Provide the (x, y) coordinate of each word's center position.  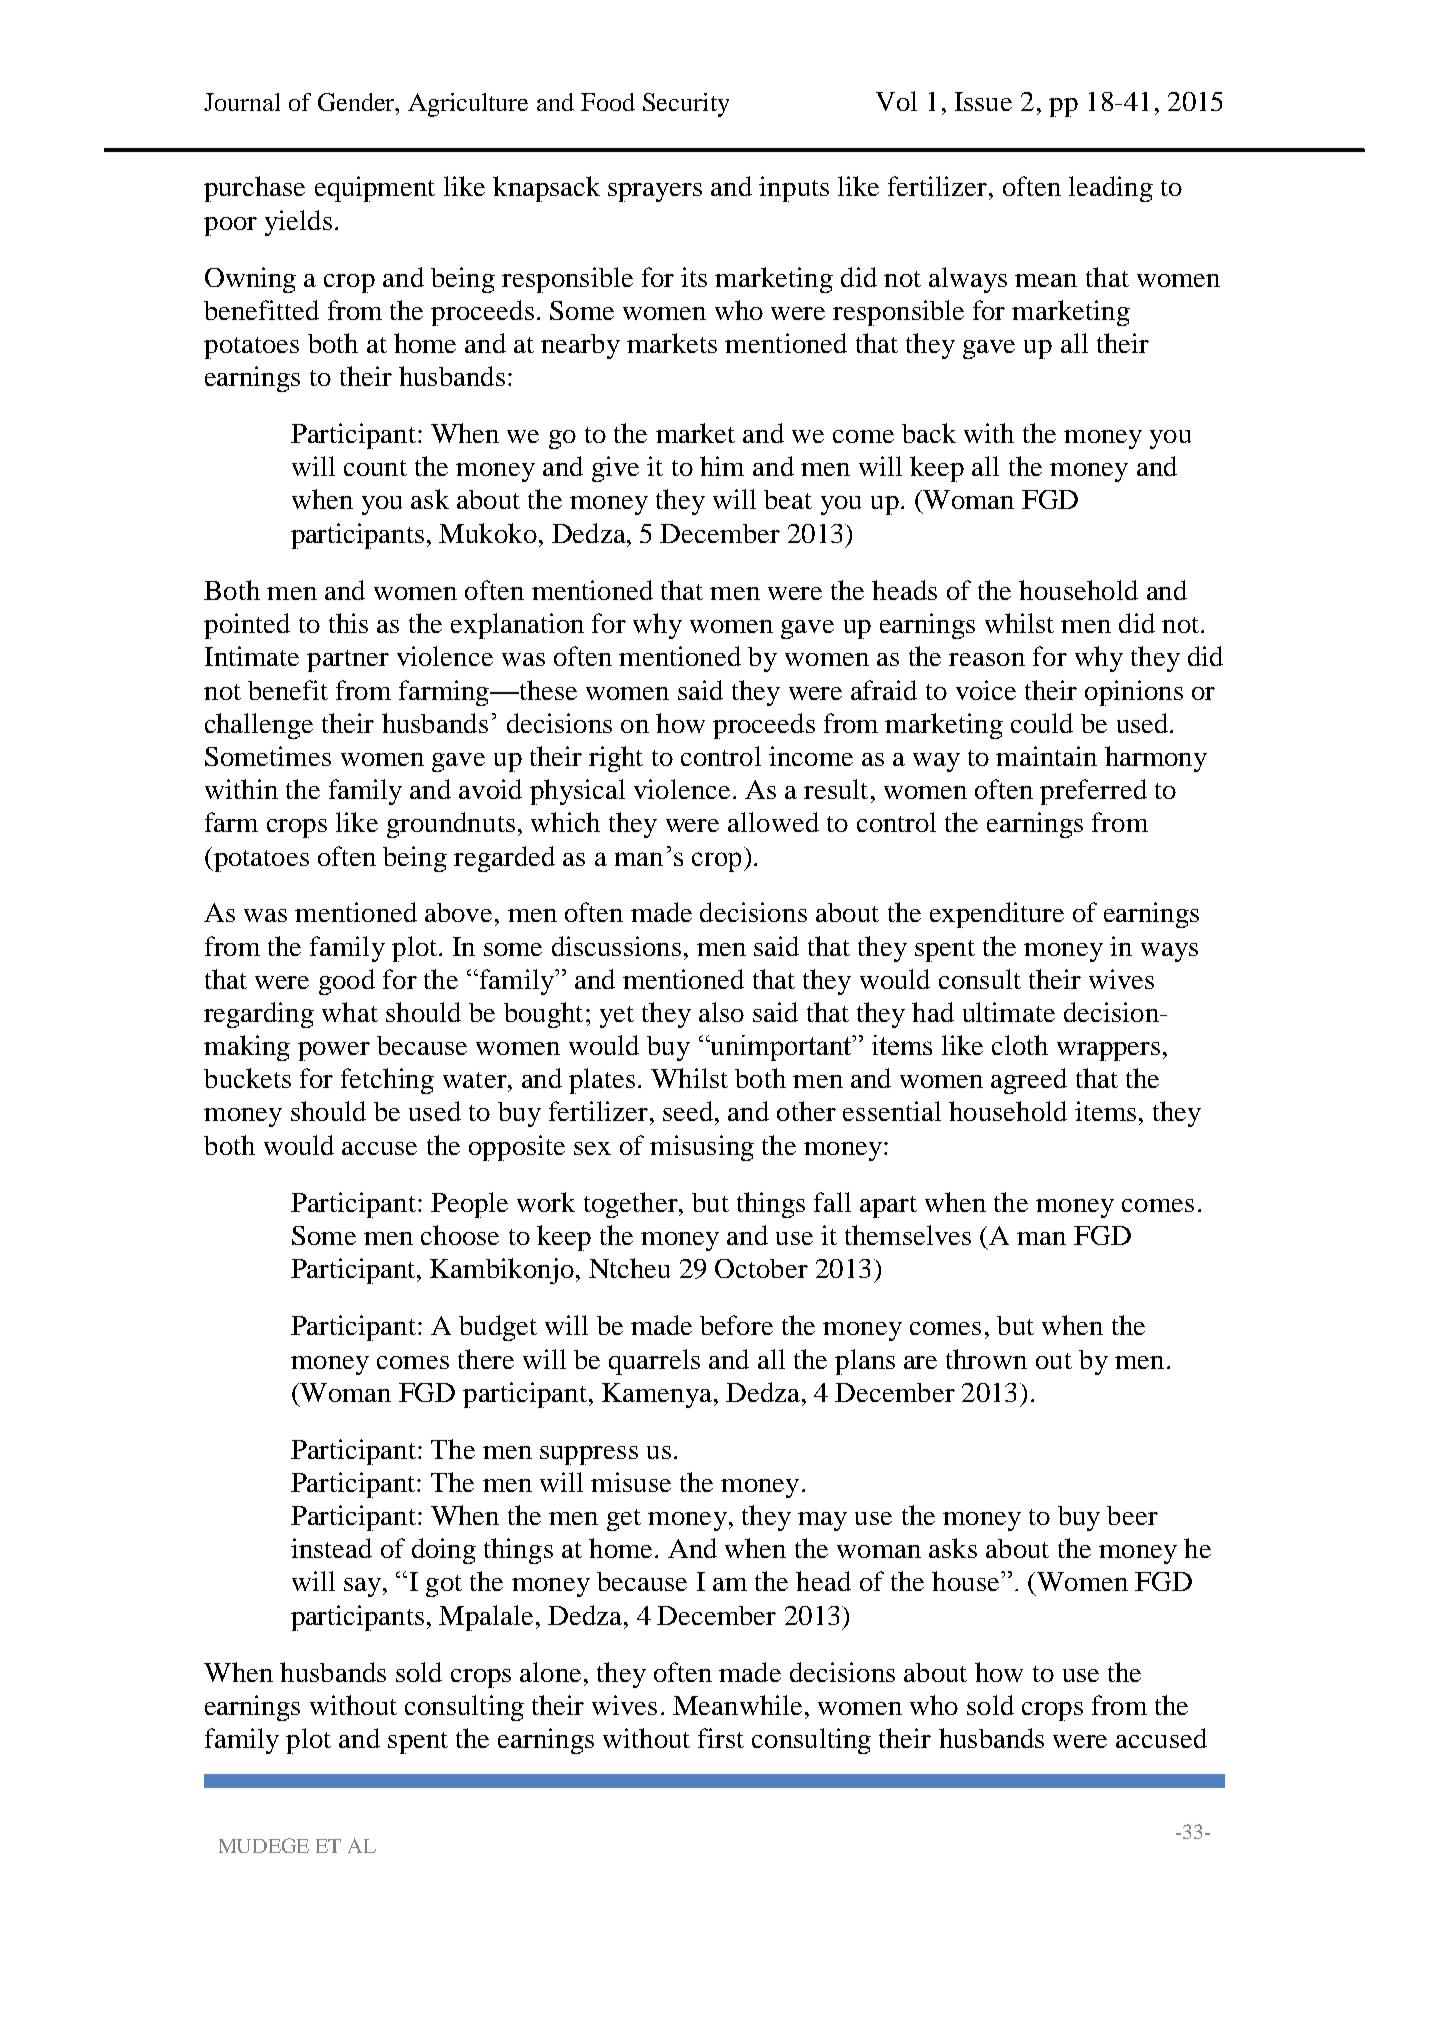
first (721, 1738)
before (736, 1325)
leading (1111, 189)
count (375, 468)
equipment (375, 189)
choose (460, 1235)
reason (987, 659)
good (347, 982)
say (362, 1587)
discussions (616, 946)
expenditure (997, 915)
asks (953, 1548)
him (722, 466)
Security (686, 105)
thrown (986, 1359)
